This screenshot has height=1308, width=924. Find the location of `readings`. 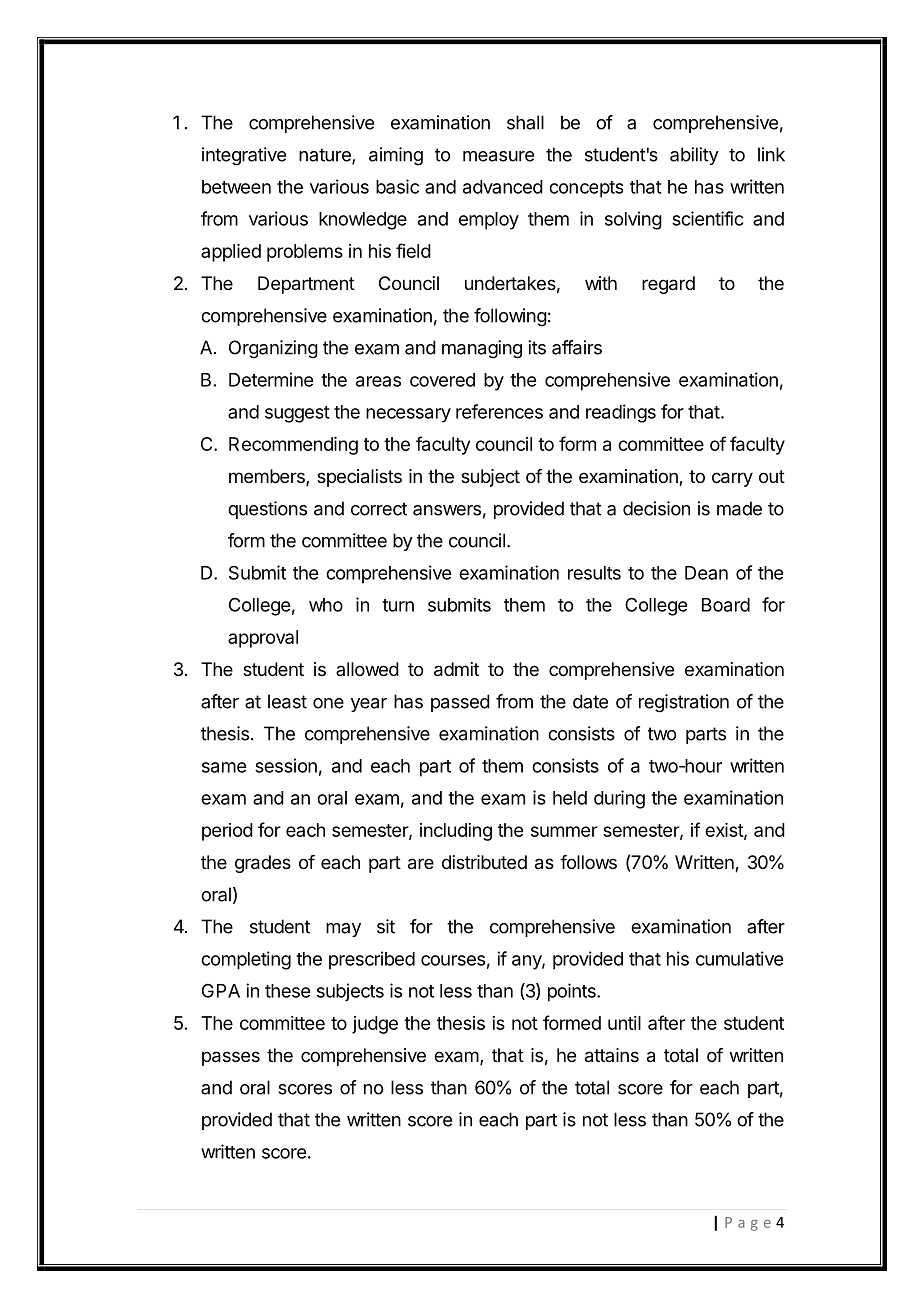

readings is located at coordinates (621, 413).
